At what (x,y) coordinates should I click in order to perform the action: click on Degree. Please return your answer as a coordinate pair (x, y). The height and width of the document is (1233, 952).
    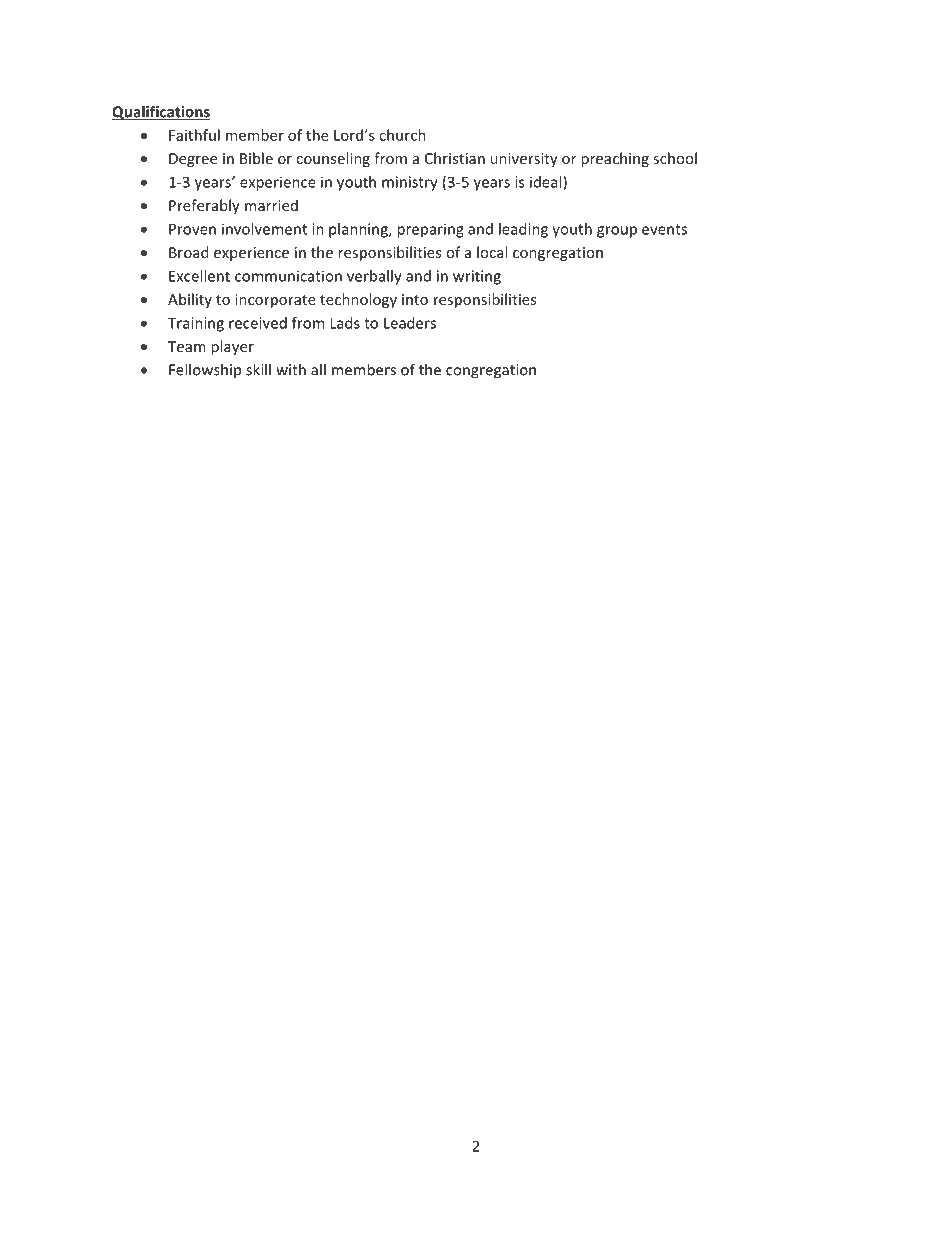
    Looking at the image, I should click on (193, 160).
